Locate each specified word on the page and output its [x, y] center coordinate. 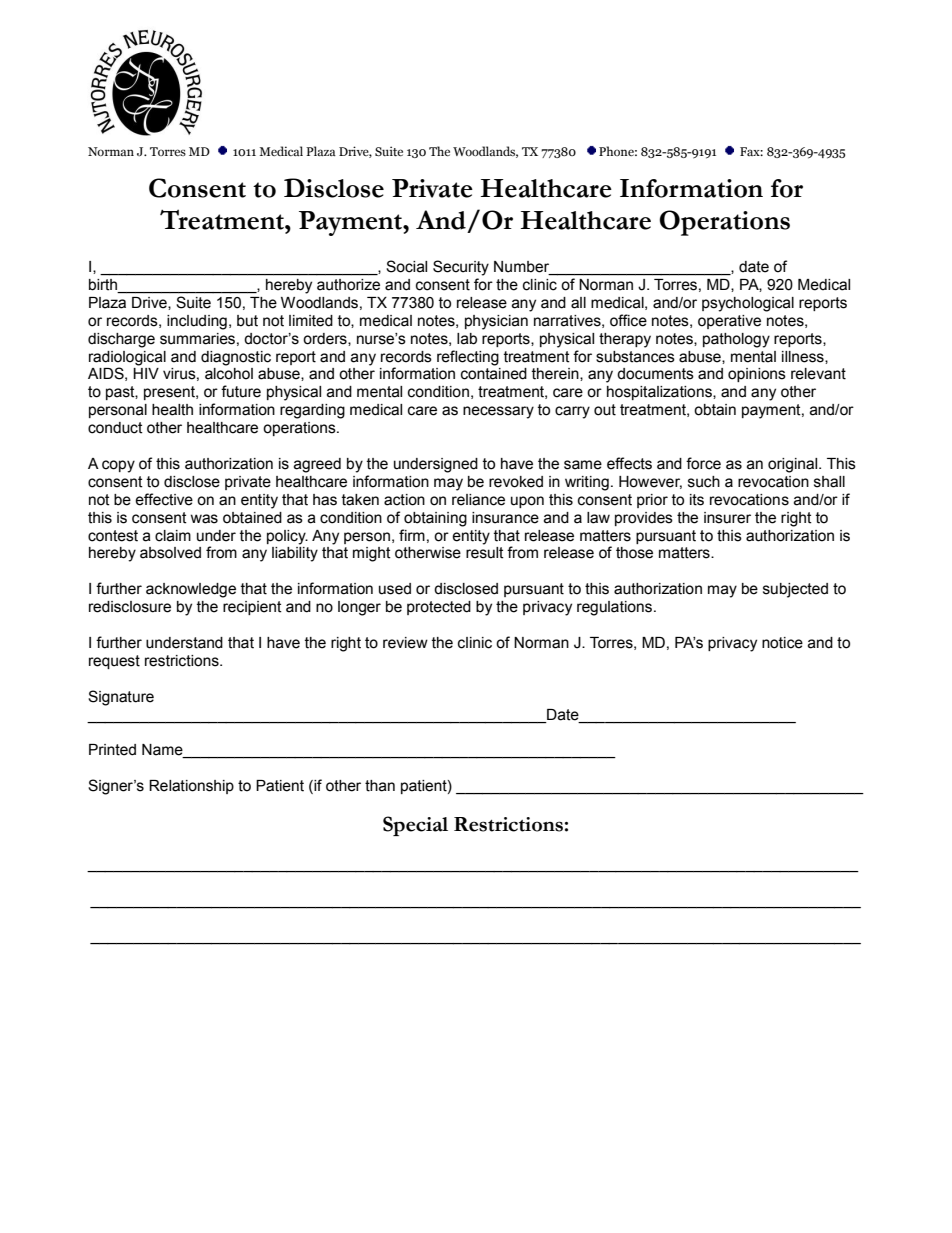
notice [782, 643]
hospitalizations [660, 393]
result [485, 553]
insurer [727, 518]
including [197, 322]
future [241, 391]
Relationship [191, 787]
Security [461, 268]
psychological [748, 304]
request [114, 662]
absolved [170, 553]
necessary [498, 412]
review [405, 643]
